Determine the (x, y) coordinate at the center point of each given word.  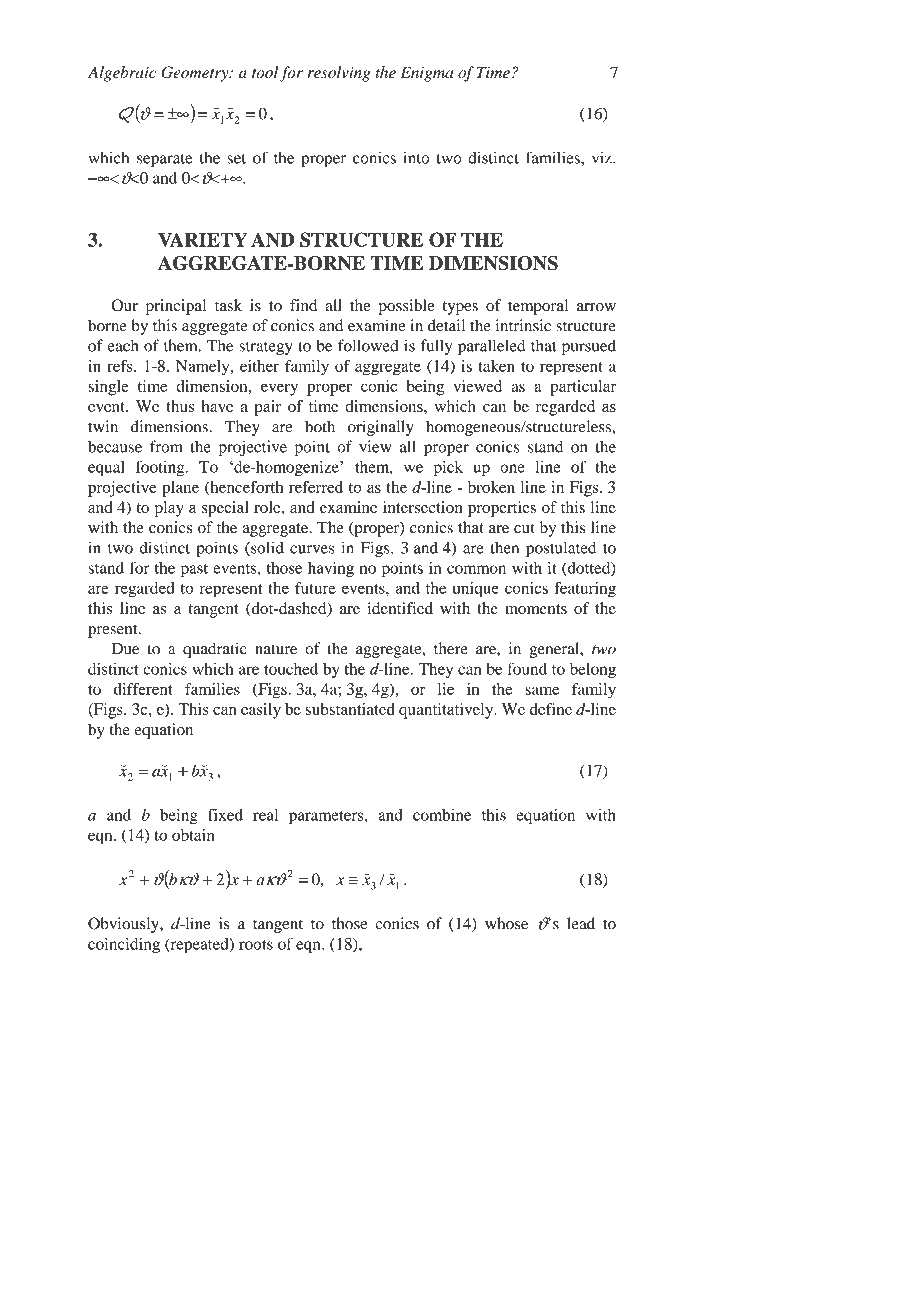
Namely (204, 368)
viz (603, 158)
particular (583, 388)
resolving (338, 74)
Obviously (124, 925)
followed (368, 345)
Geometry (196, 74)
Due (125, 648)
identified (400, 608)
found (527, 669)
